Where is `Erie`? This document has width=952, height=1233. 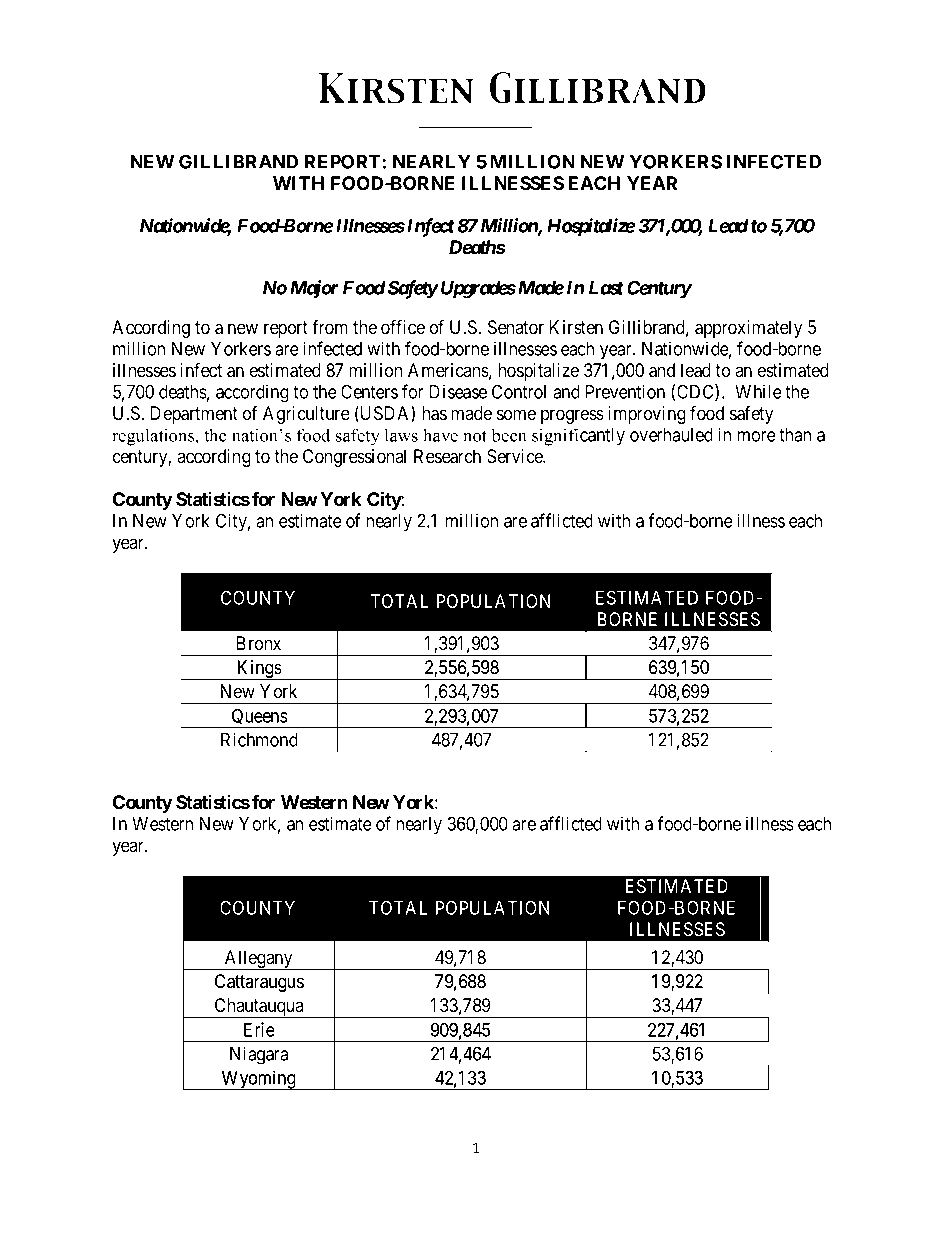 Erie is located at coordinates (259, 1029).
